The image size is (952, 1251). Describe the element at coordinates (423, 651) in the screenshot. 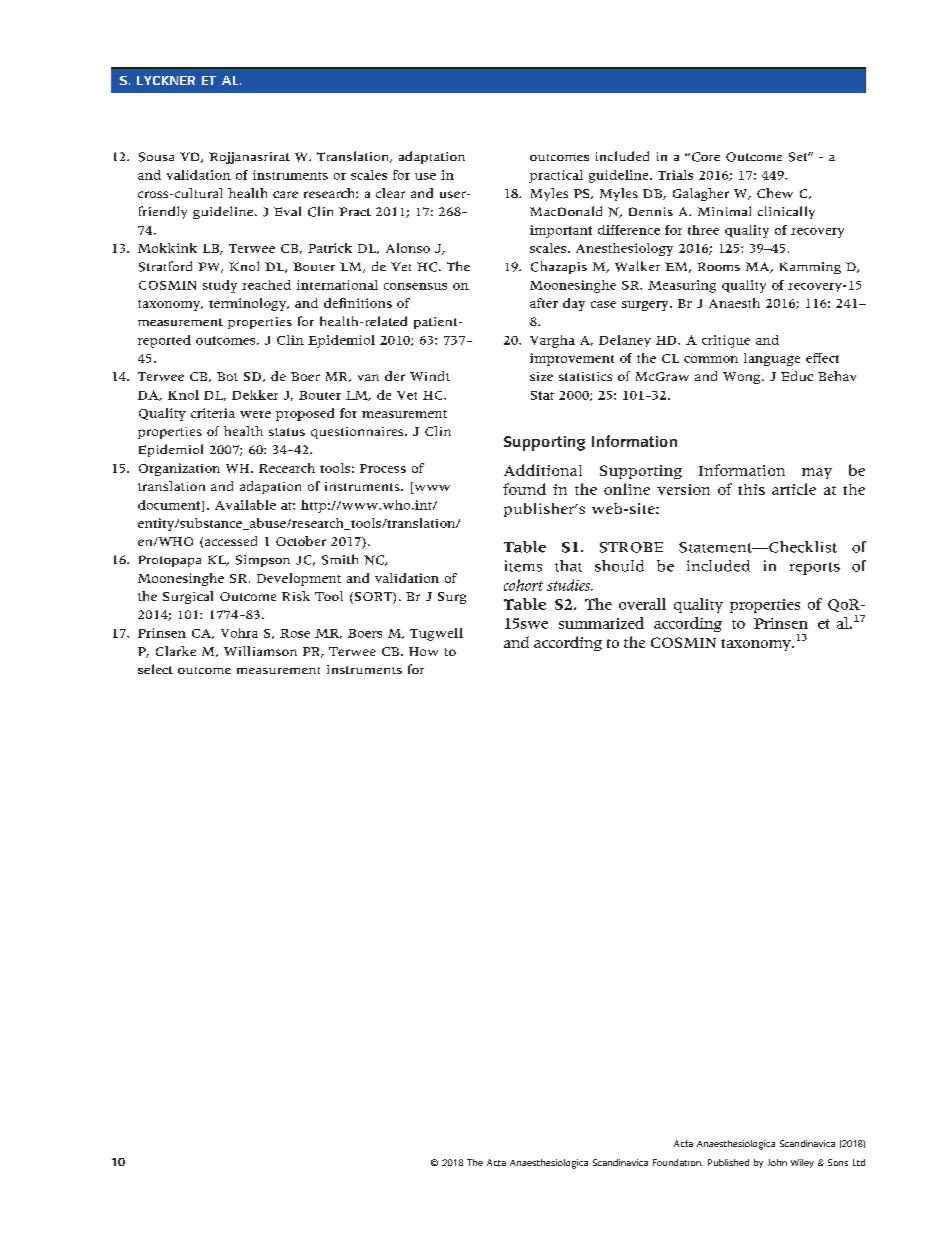

I see `How` at that location.
